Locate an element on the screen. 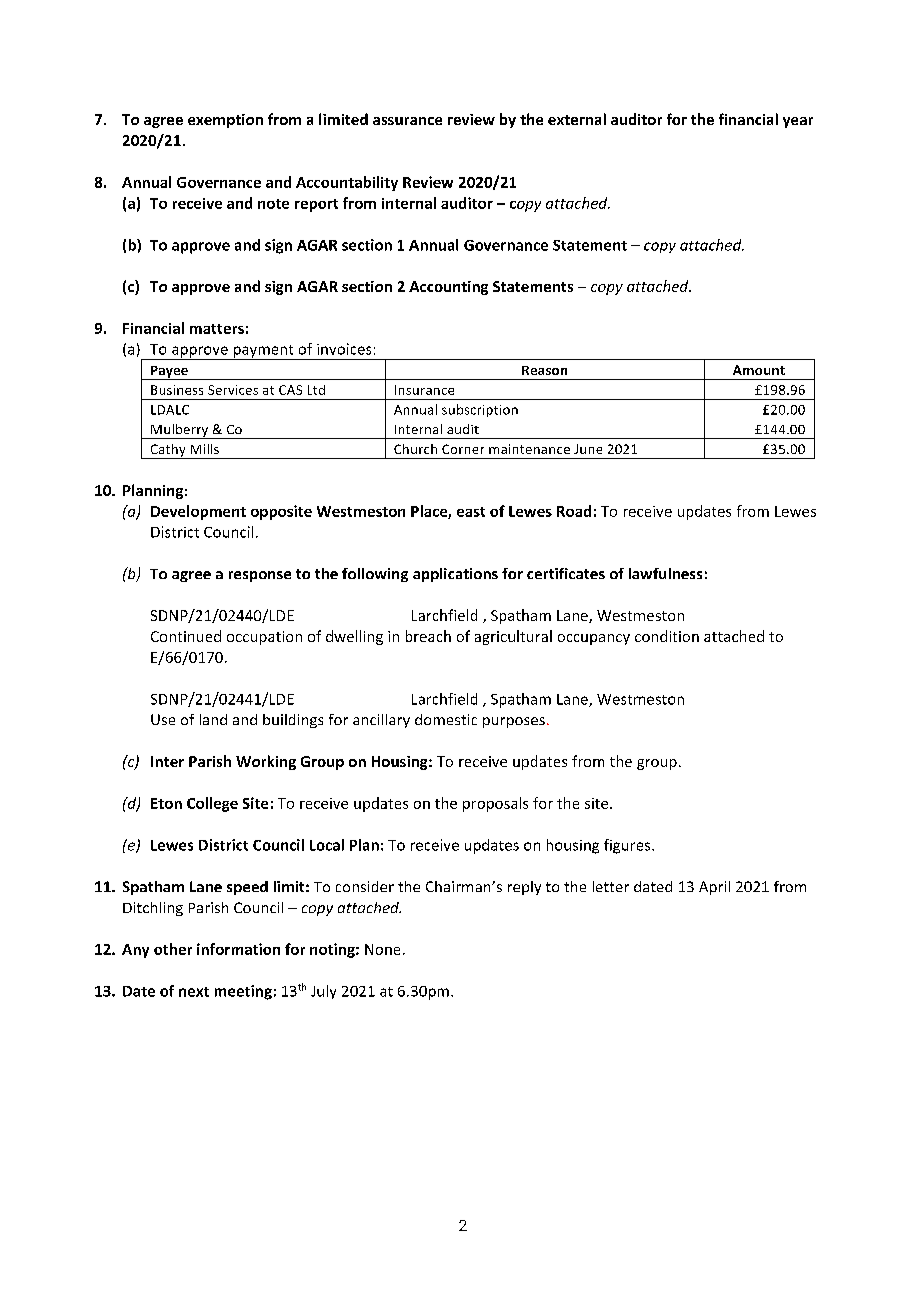  information is located at coordinates (238, 949).
